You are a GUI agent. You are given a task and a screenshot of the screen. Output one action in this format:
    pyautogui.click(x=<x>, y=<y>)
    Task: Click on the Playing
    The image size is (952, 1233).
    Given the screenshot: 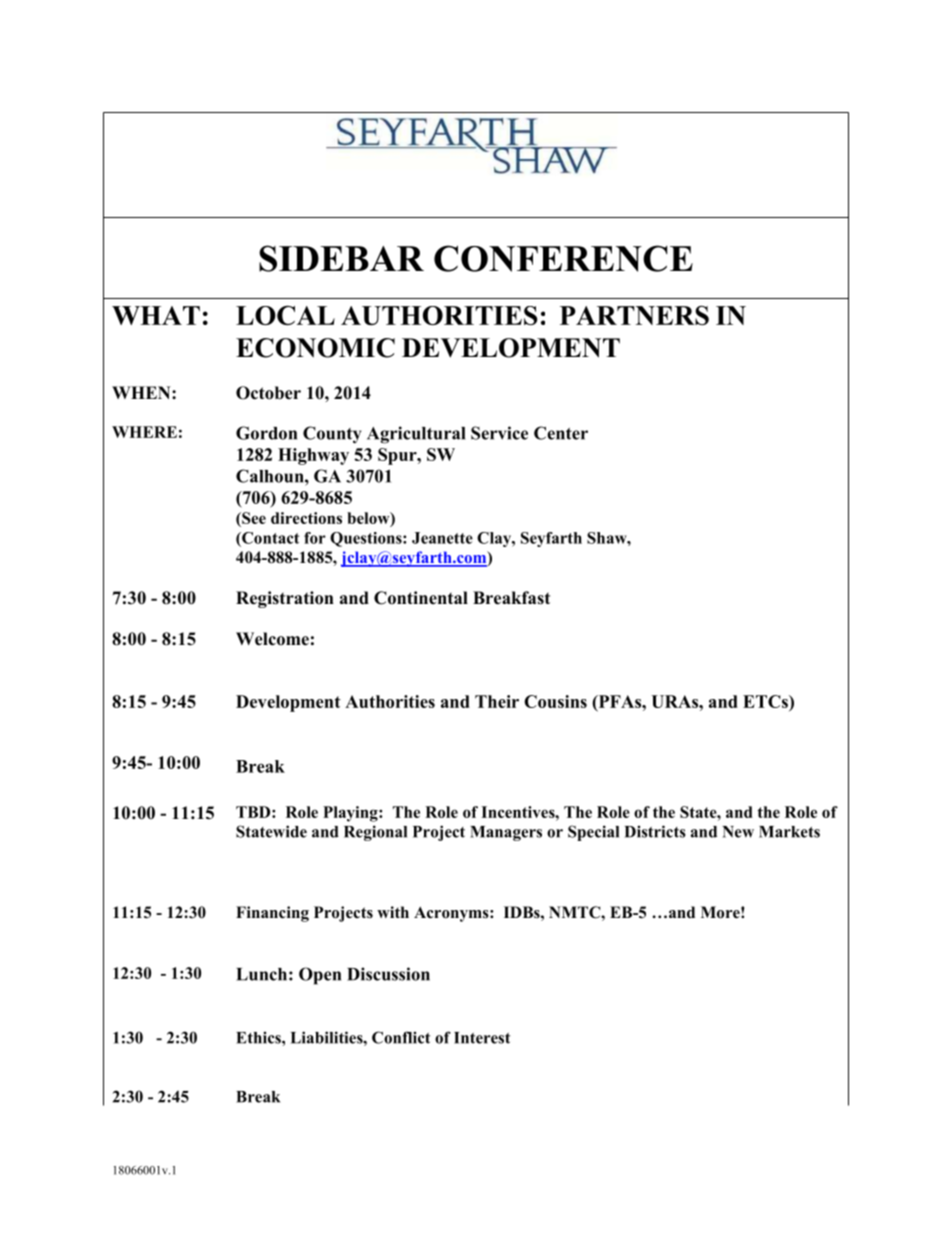 What is the action you would take?
    pyautogui.click(x=351, y=814)
